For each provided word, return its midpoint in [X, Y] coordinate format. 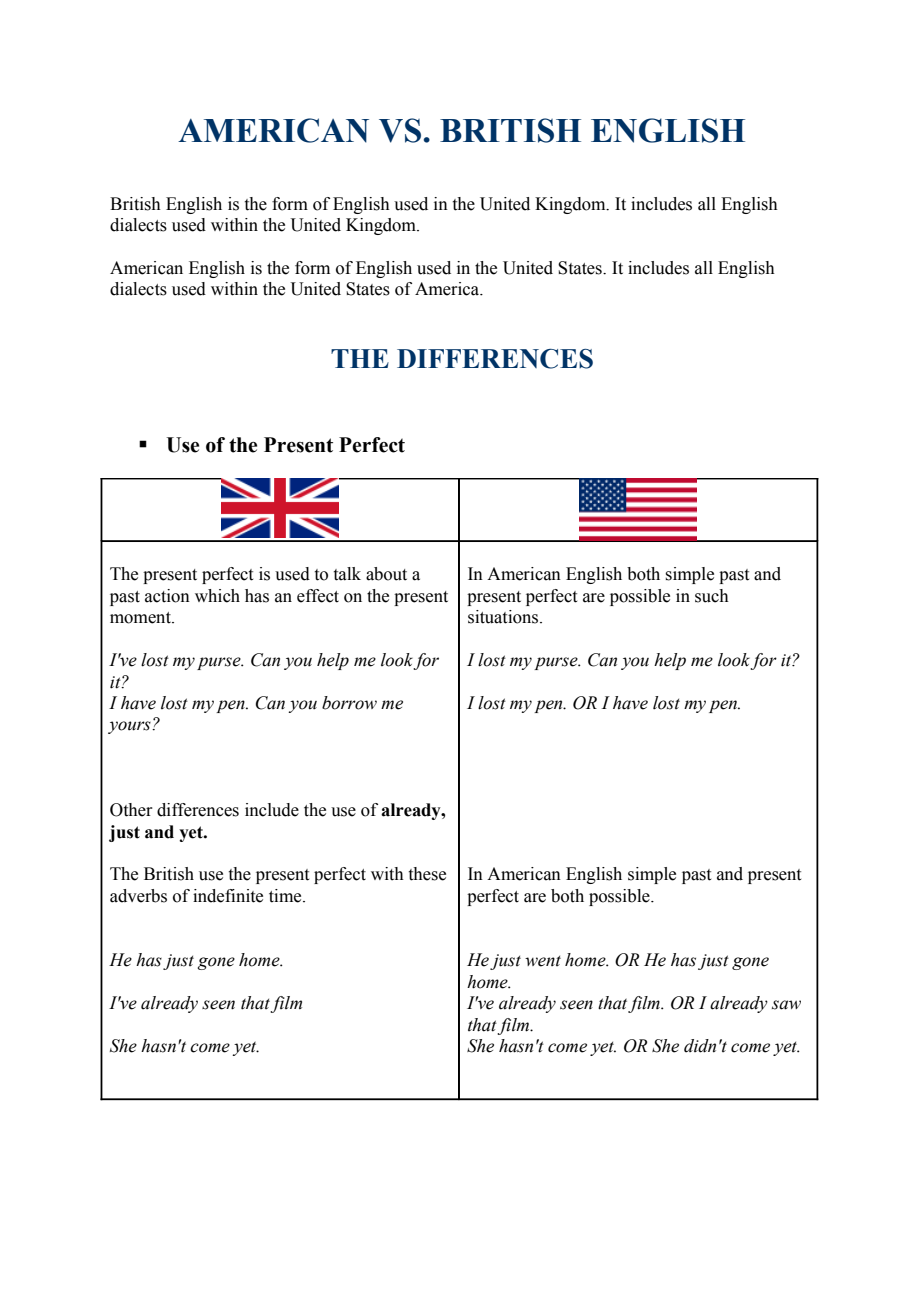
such [712, 596]
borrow [349, 703]
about [386, 574]
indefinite [228, 896]
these [427, 874]
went [543, 961]
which [217, 596]
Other [131, 810]
